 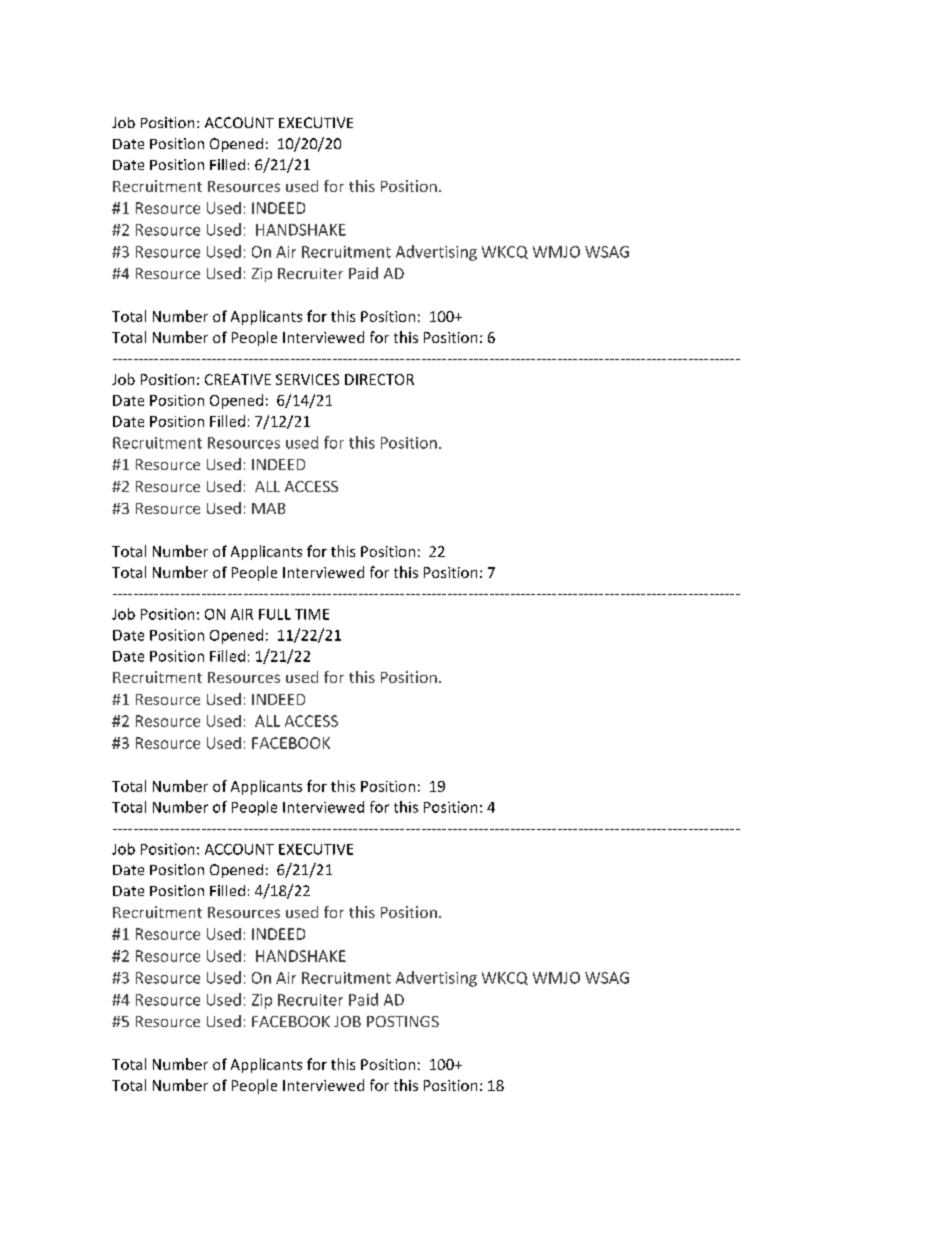 I want to click on SERVICES, so click(x=307, y=379).
